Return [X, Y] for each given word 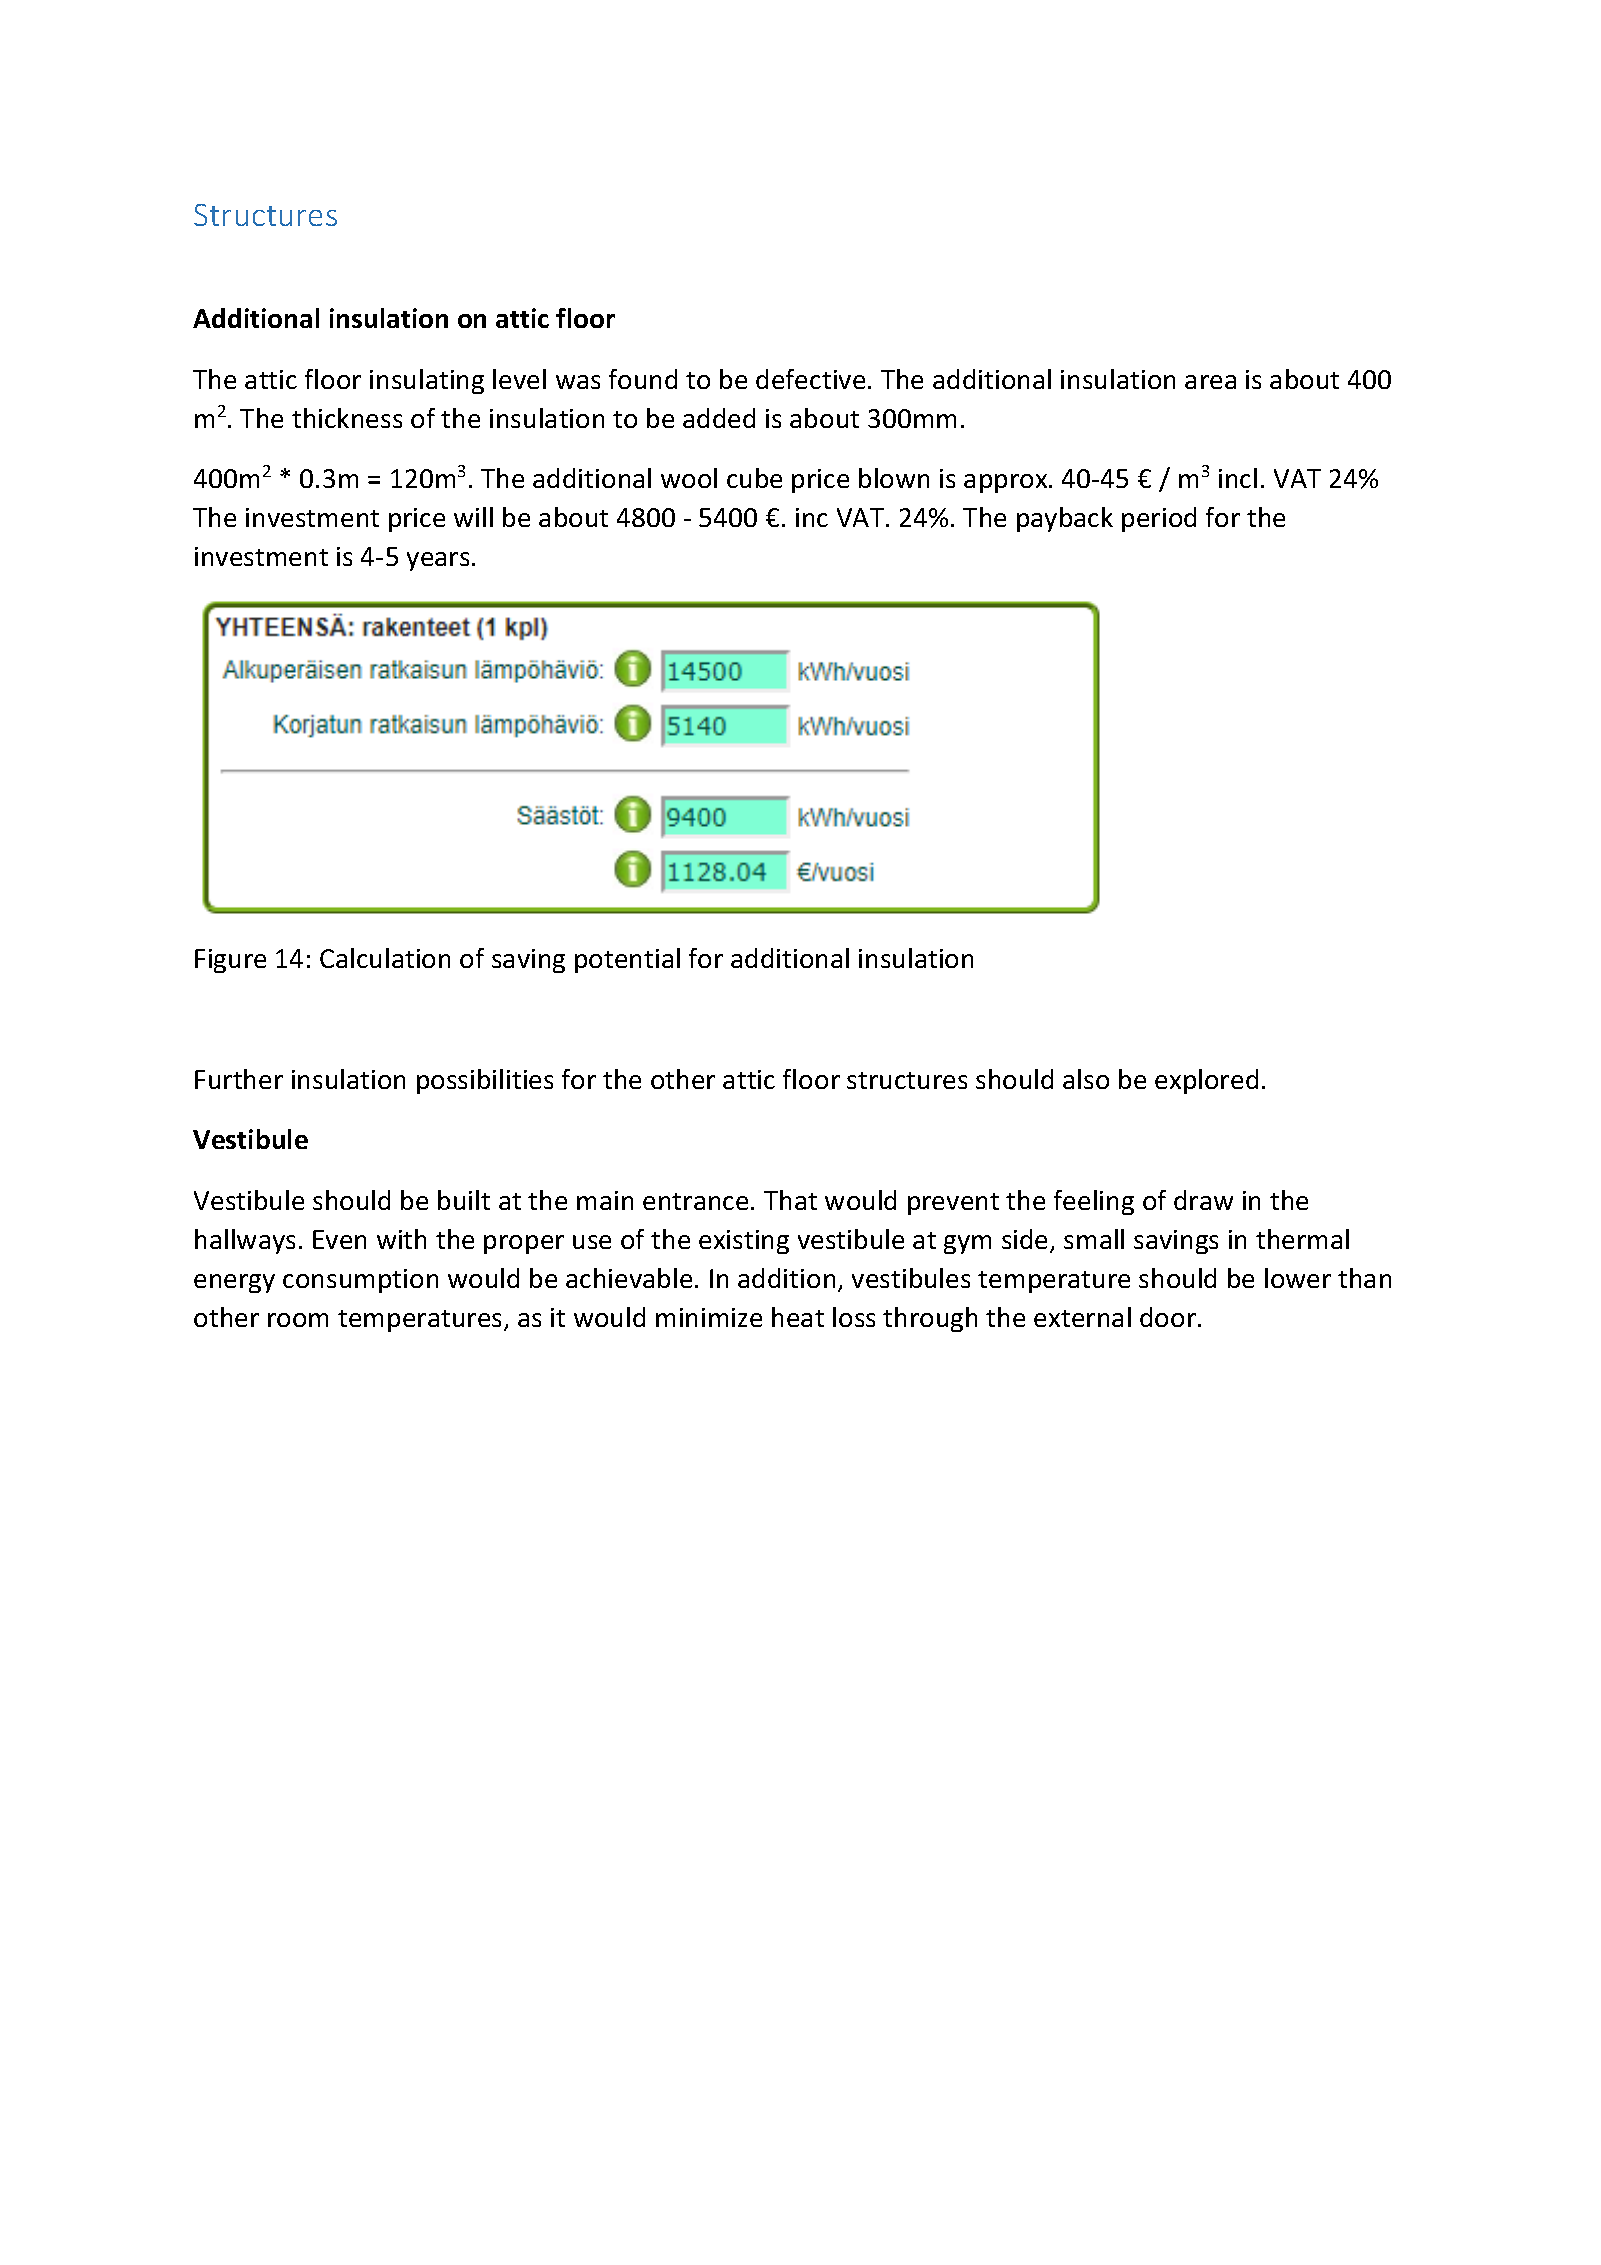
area [1210, 382]
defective [810, 379]
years [438, 561]
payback [1065, 519]
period [1159, 519]
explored [1206, 1081]
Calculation [385, 958]
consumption [360, 1281]
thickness [347, 418]
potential [627, 960]
